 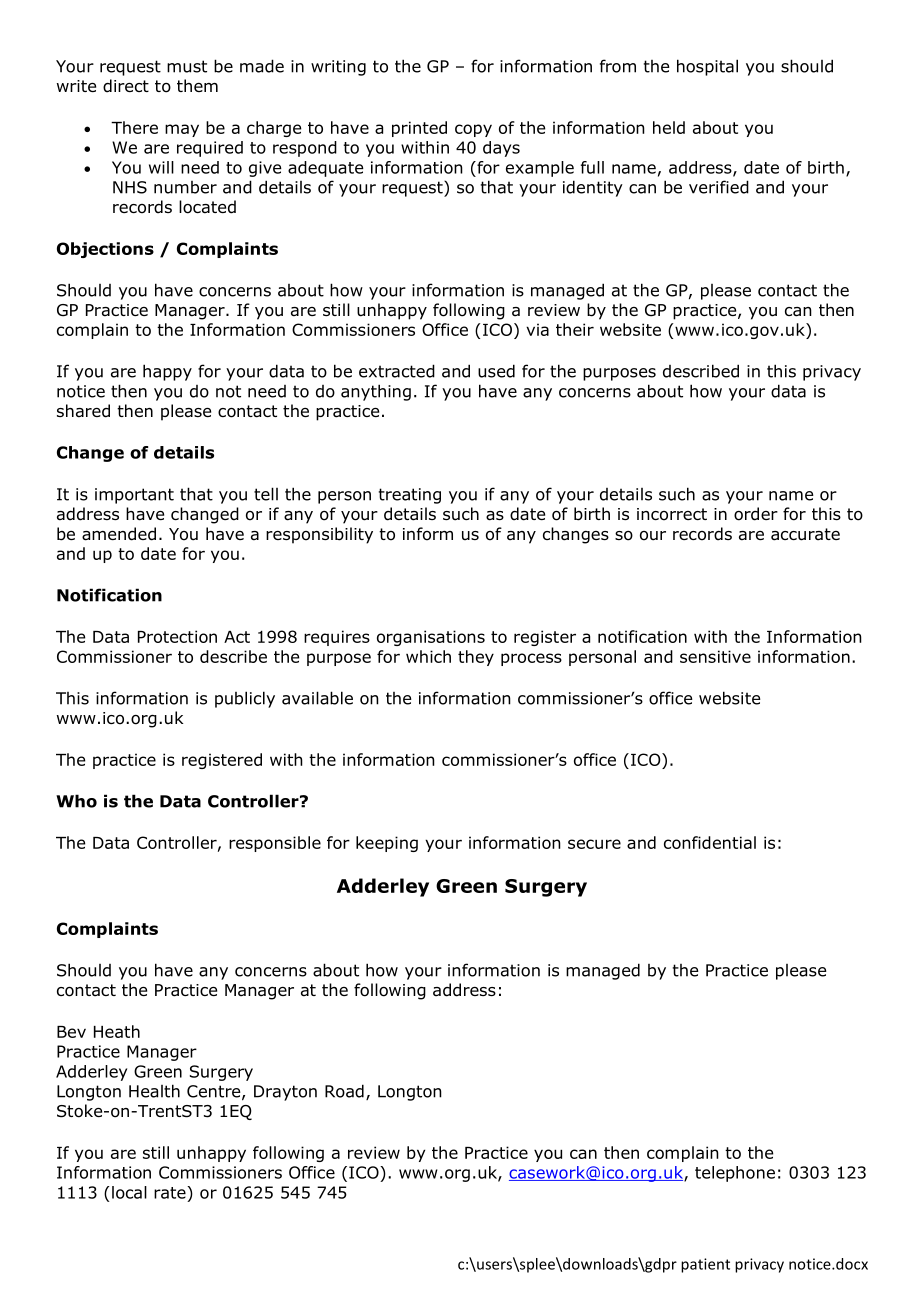 I want to click on shared, so click(x=83, y=411).
